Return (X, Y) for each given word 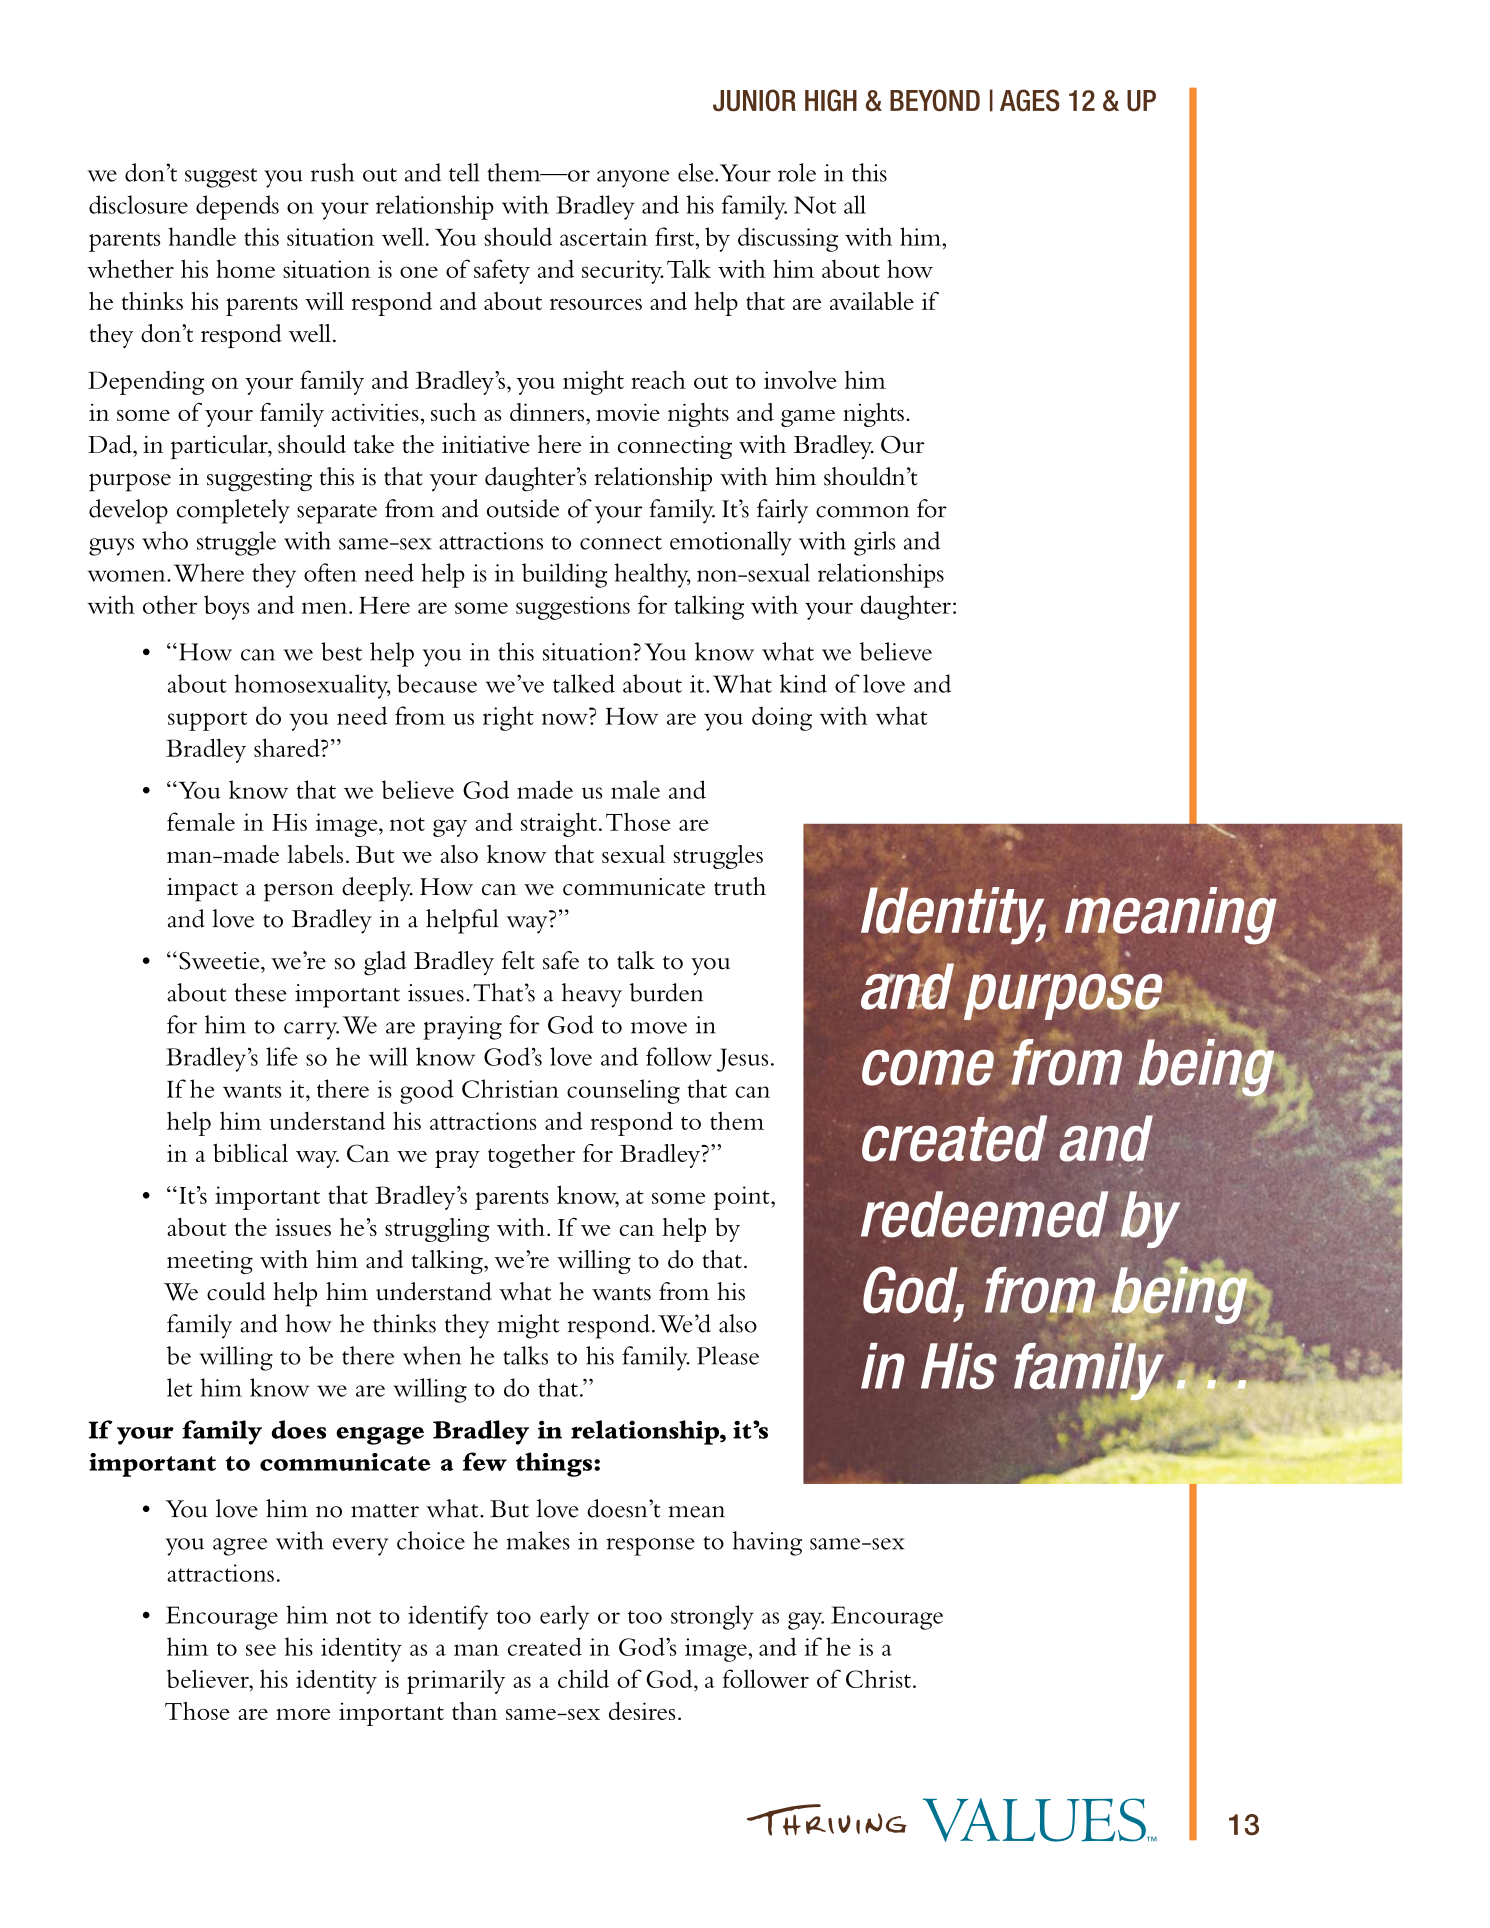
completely (233, 511)
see (261, 1650)
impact (202, 890)
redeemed (984, 1214)
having (767, 1543)
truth (740, 886)
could (236, 1291)
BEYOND (935, 100)
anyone (633, 179)
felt (518, 960)
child (583, 1678)
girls (875, 543)
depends (237, 207)
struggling (437, 1230)
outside (523, 508)
